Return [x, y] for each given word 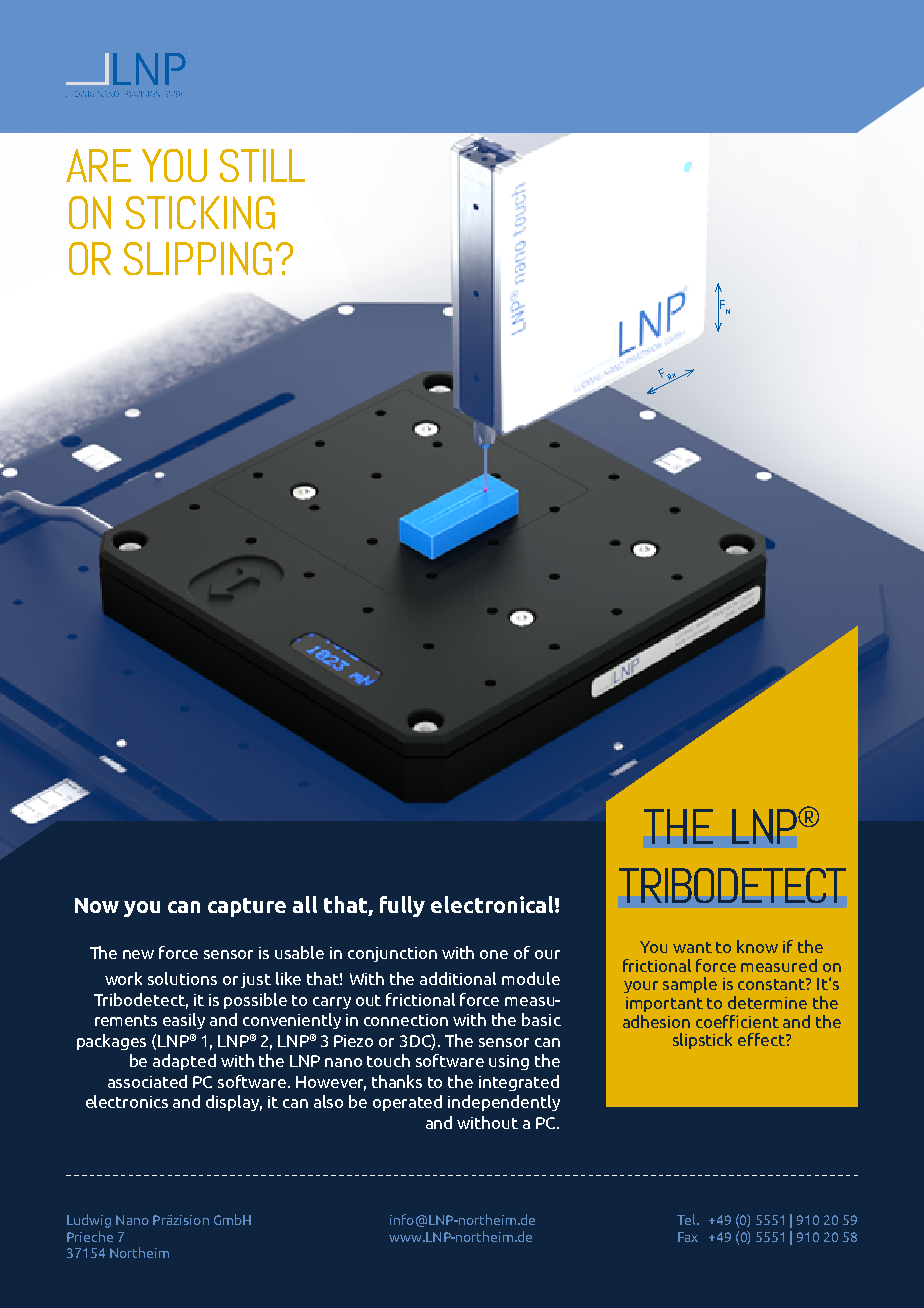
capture [247, 907]
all [305, 904]
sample [690, 985]
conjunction [392, 954]
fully [402, 906]
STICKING [200, 212]
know [757, 946]
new [138, 954]
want [692, 947]
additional [458, 978]
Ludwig [89, 1221]
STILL [262, 165]
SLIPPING [198, 258]
